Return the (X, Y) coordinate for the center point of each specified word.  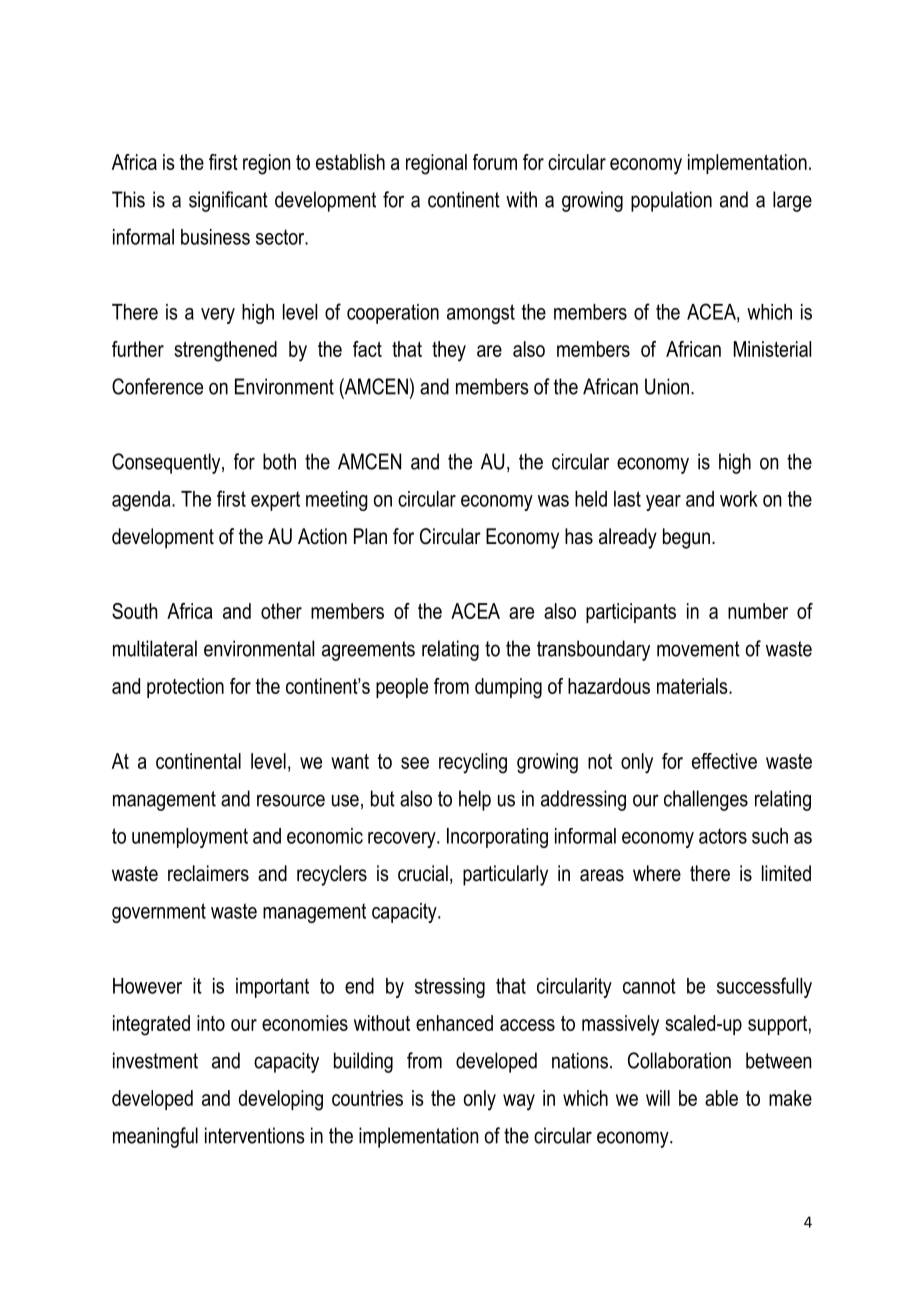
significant (228, 201)
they (449, 351)
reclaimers (208, 873)
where (657, 873)
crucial (423, 873)
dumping (508, 688)
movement (698, 649)
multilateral (155, 648)
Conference (157, 386)
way (519, 1102)
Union (667, 386)
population (671, 201)
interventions (255, 1135)
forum (495, 162)
